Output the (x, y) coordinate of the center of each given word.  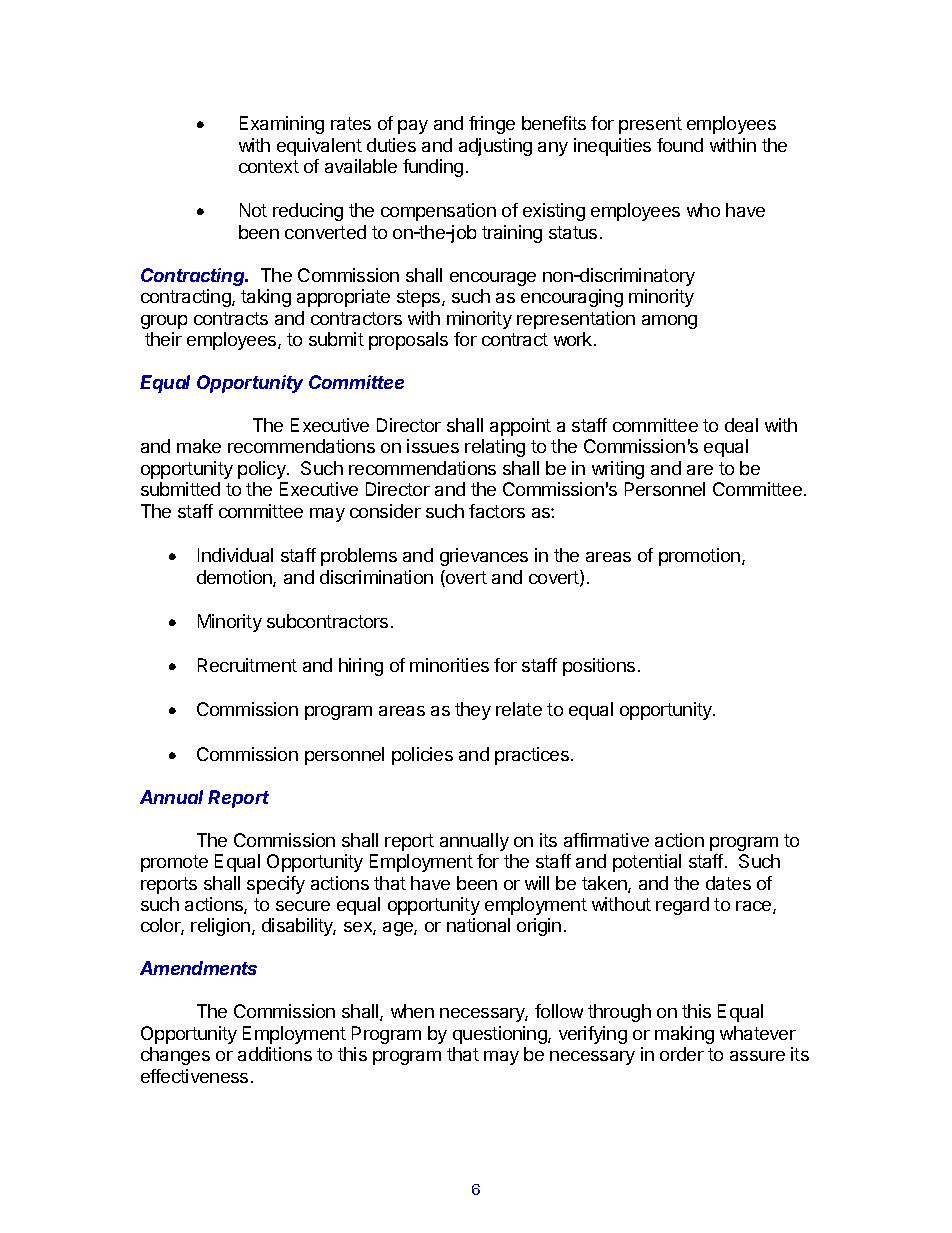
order (682, 1054)
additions (275, 1054)
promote (174, 863)
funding (433, 168)
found (680, 145)
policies (422, 756)
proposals (408, 341)
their (163, 339)
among (669, 322)
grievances (484, 557)
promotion (699, 557)
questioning (501, 1035)
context (269, 166)
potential (647, 863)
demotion (235, 578)
